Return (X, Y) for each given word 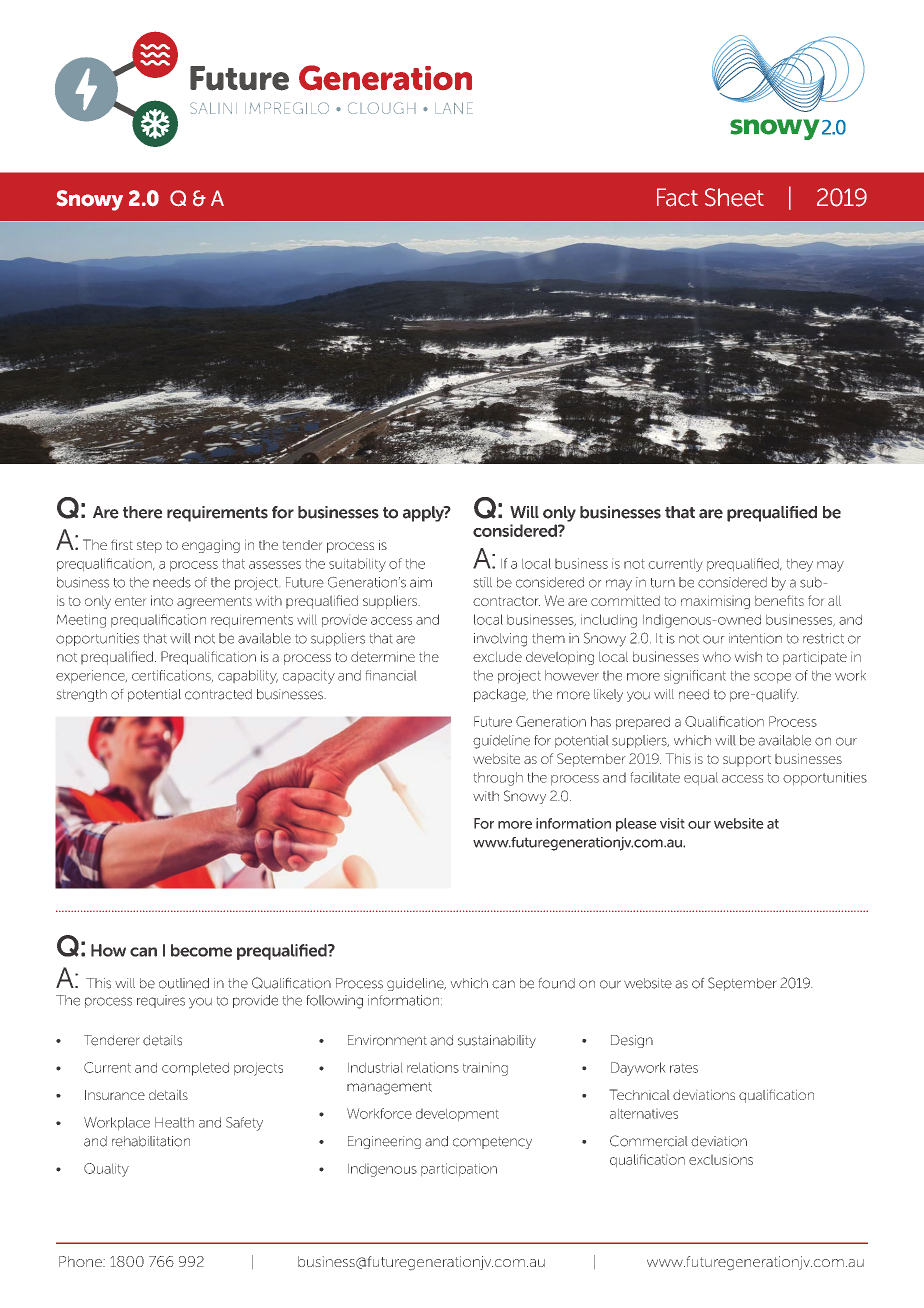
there (142, 512)
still (482, 582)
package (501, 695)
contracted (218, 694)
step (149, 546)
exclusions (721, 1159)
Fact (677, 197)
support (747, 760)
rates (684, 1068)
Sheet (734, 197)
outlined (184, 983)
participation (459, 1170)
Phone (81, 1261)
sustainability (497, 1041)
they (799, 565)
